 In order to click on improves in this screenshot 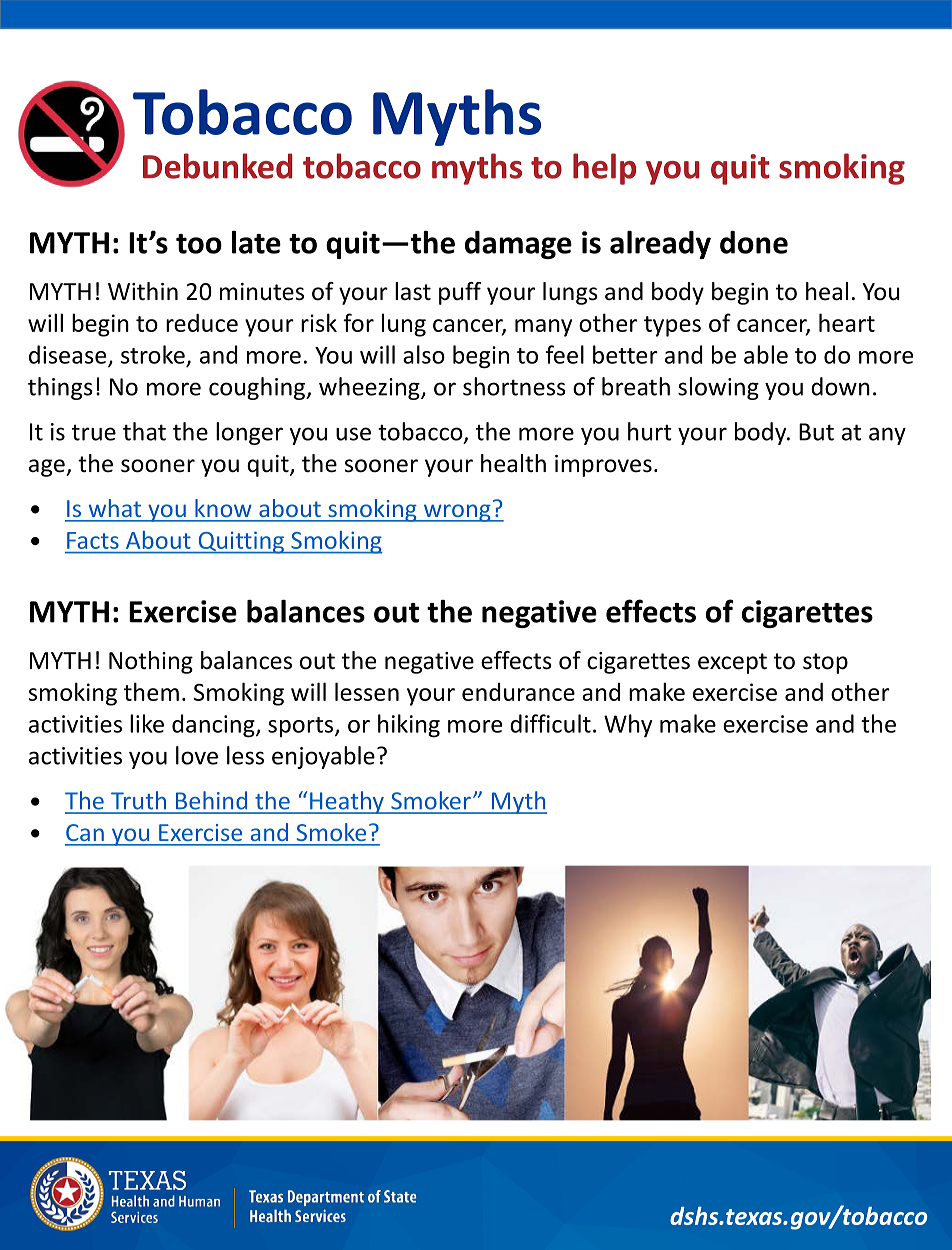, I will do `click(603, 466)`.
